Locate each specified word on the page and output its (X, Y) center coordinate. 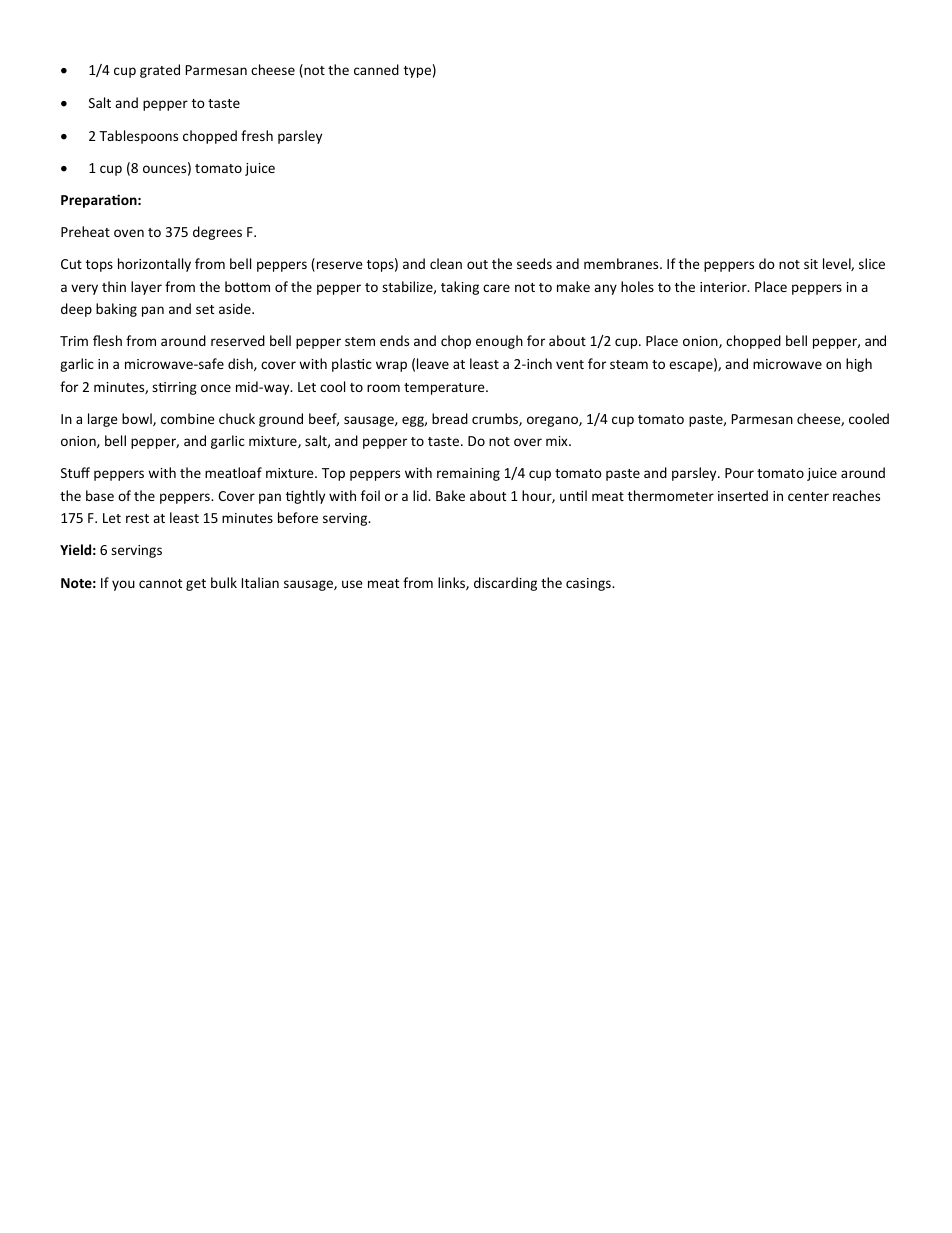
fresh (257, 135)
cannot (160, 583)
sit (811, 264)
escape (692, 366)
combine (188, 418)
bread (450, 418)
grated (160, 71)
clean (446, 263)
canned (376, 69)
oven (129, 233)
